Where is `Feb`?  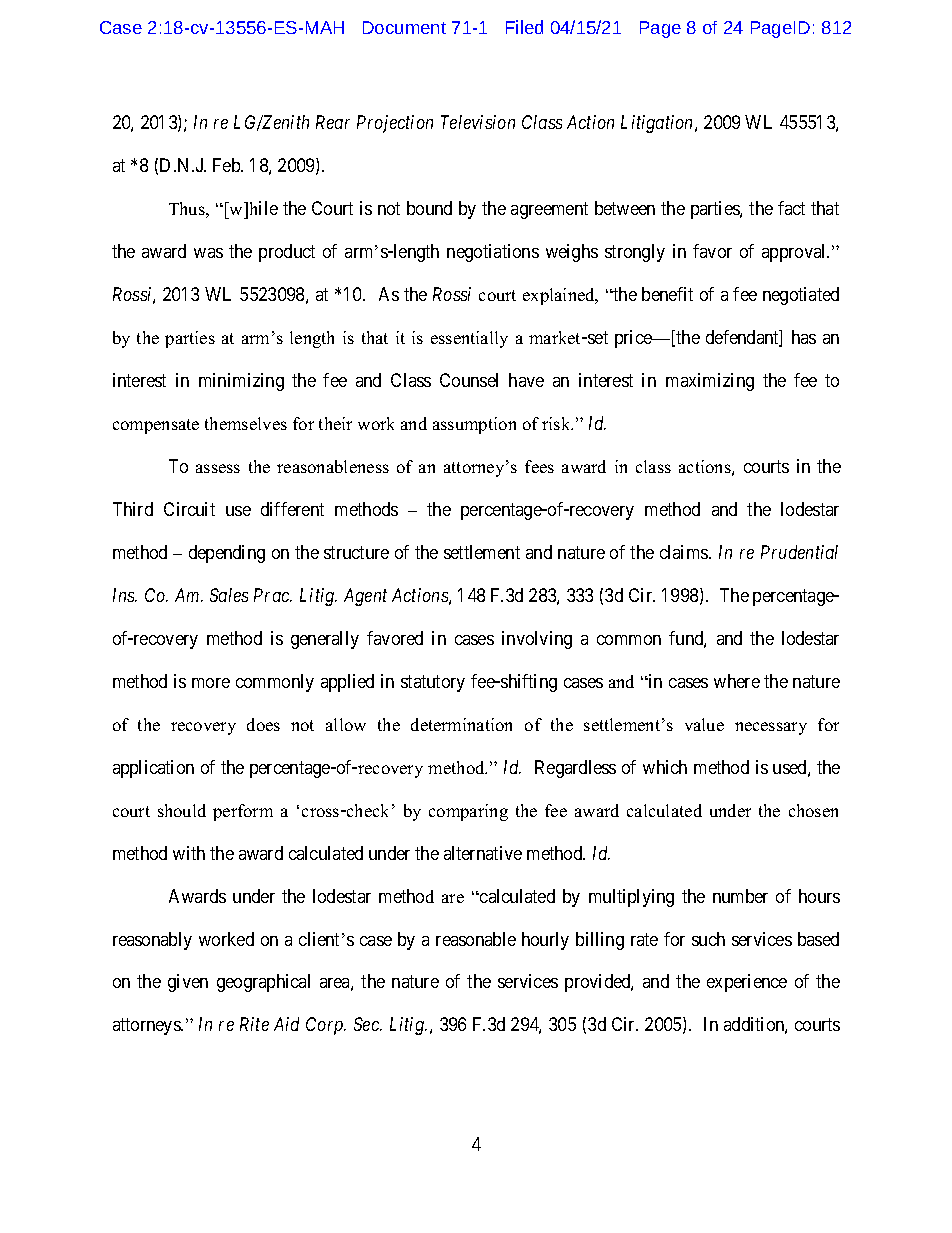 Feb is located at coordinates (227, 165).
